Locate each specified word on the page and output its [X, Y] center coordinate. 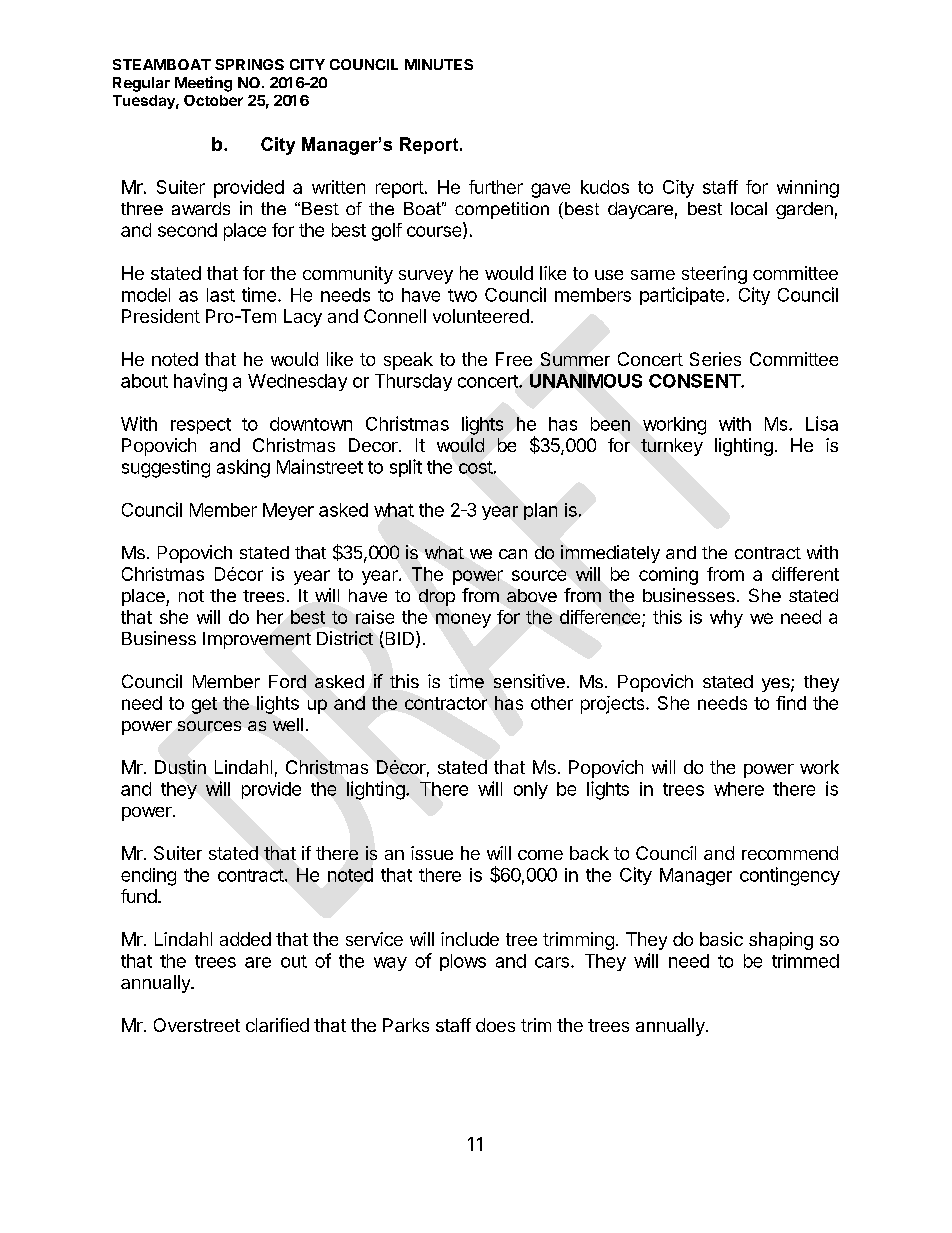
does [495, 1025]
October [213, 100]
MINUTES [439, 64]
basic [721, 939]
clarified [277, 1025]
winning [808, 189]
